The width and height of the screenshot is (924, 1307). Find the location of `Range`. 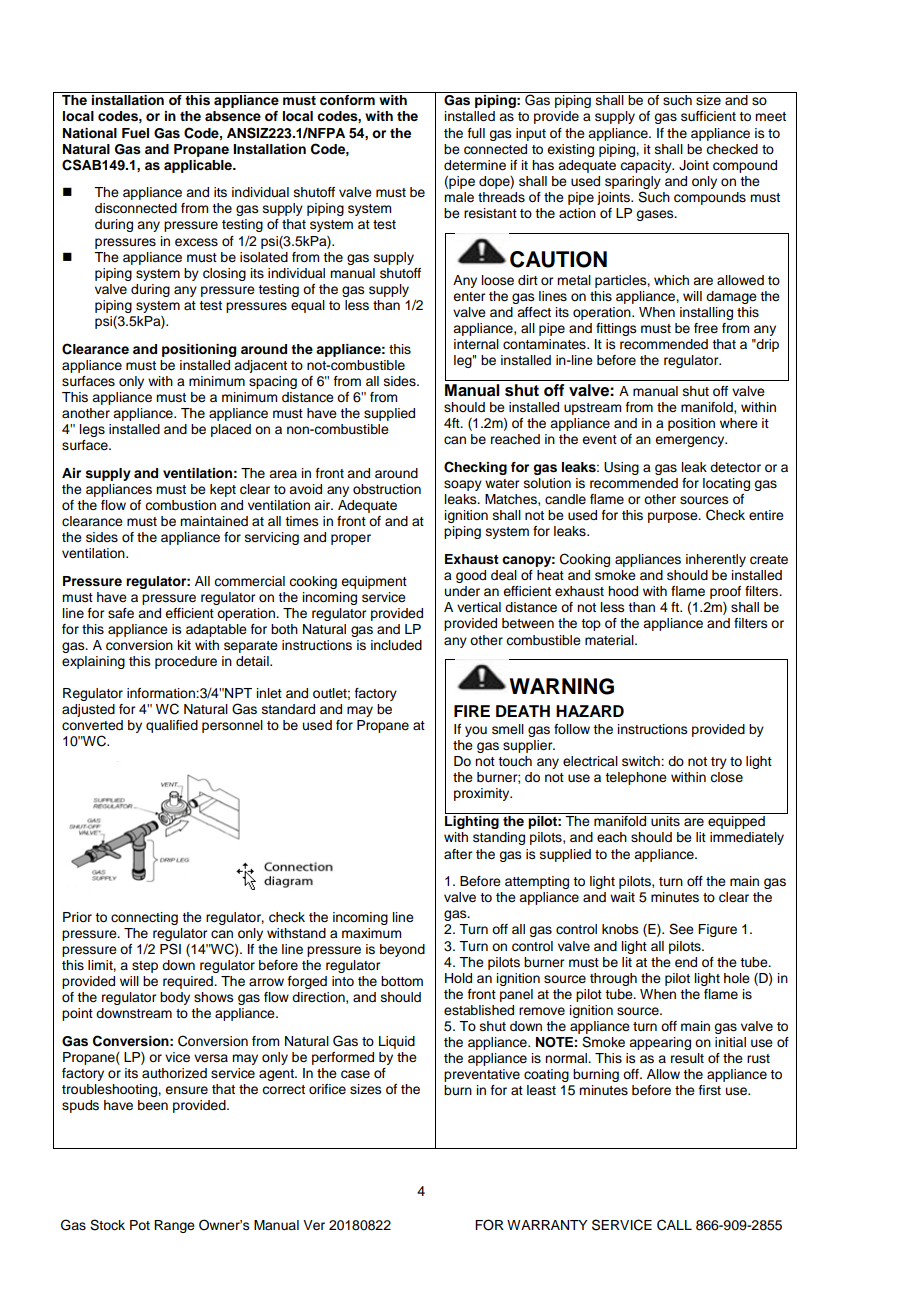

Range is located at coordinates (174, 1226).
